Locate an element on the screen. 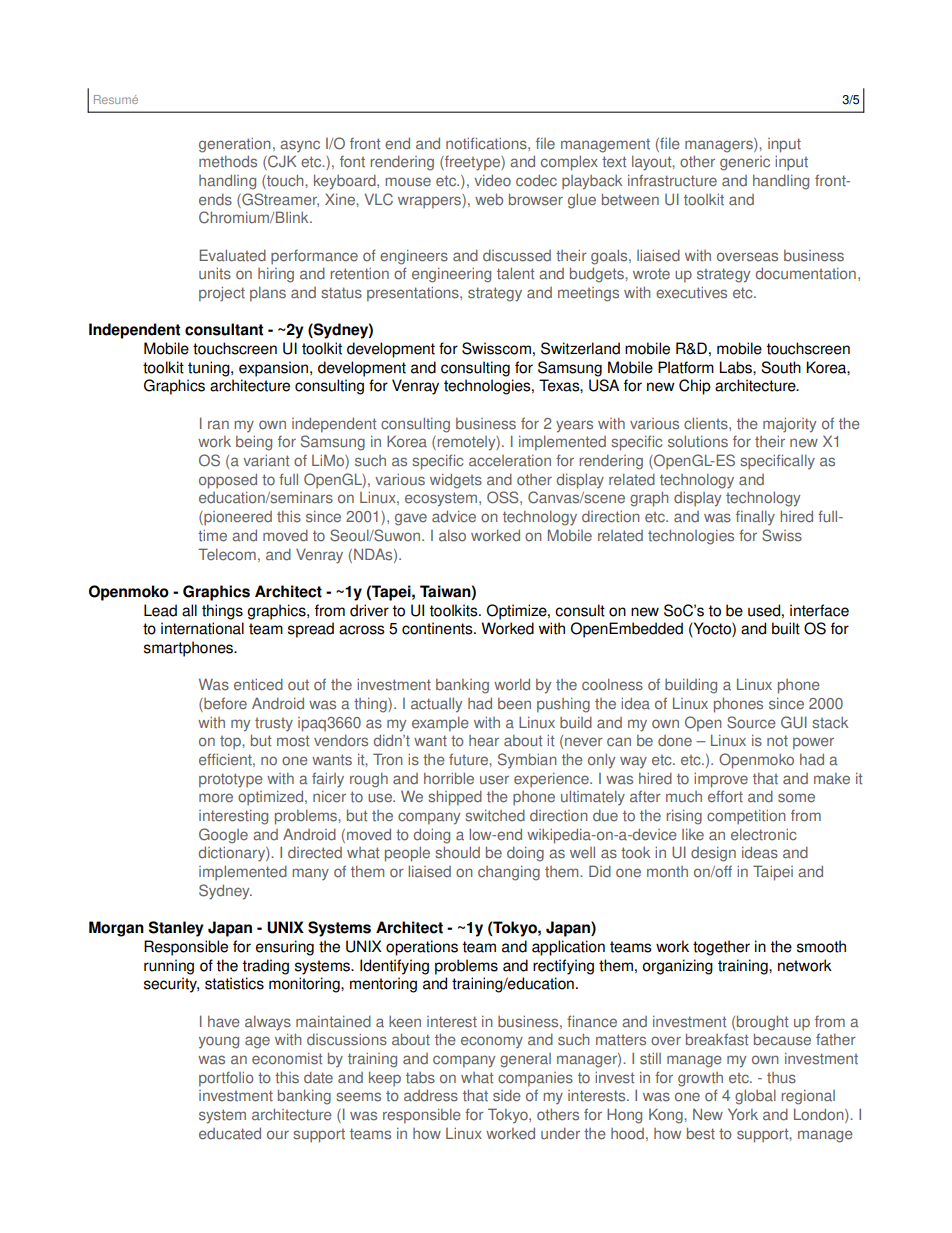  changing is located at coordinates (509, 873).
